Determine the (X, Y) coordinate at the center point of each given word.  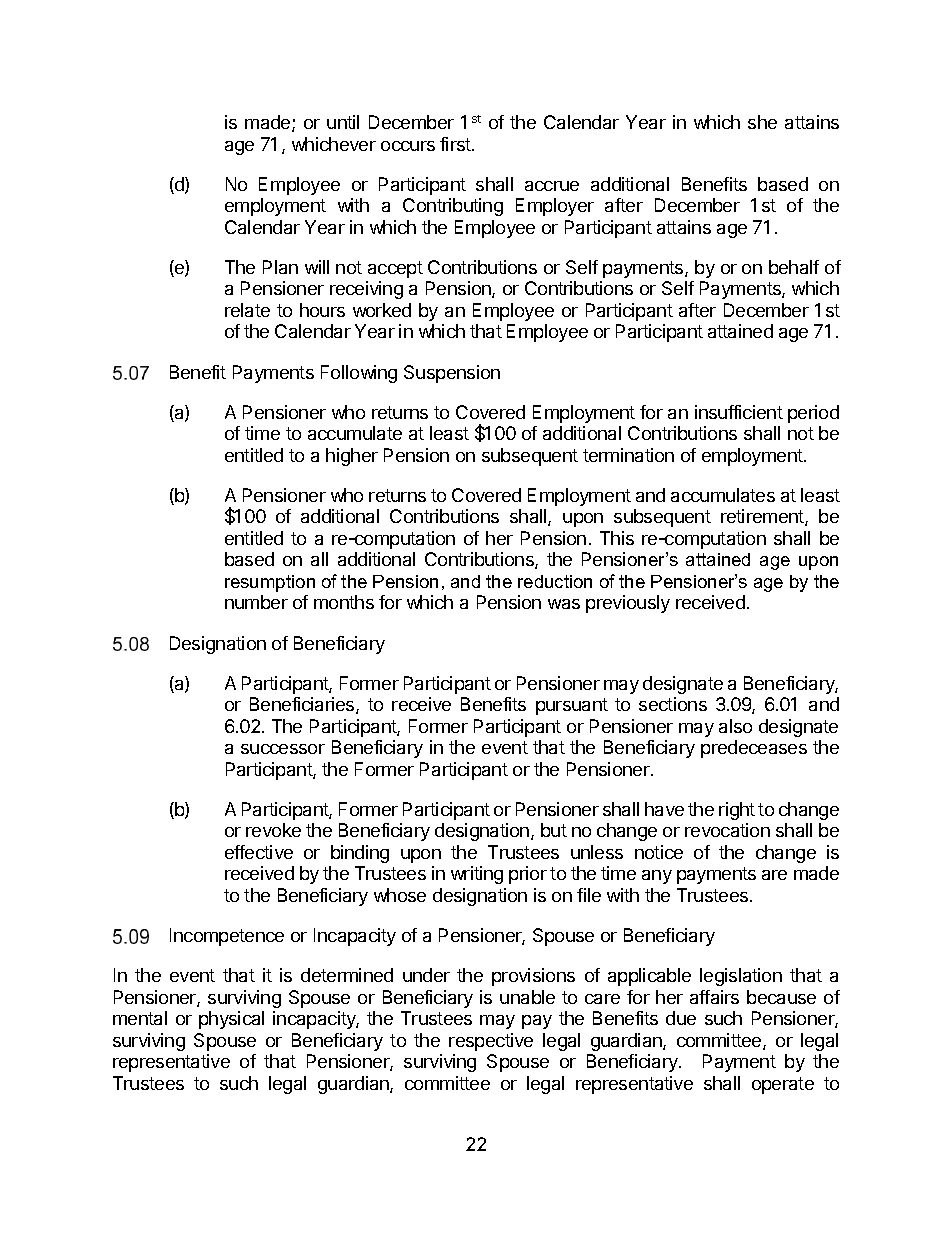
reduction (555, 581)
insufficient (739, 412)
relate (247, 310)
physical (231, 1020)
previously (628, 604)
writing (477, 875)
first (456, 144)
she (762, 122)
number (256, 602)
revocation (727, 830)
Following (359, 374)
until (343, 122)
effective (259, 852)
